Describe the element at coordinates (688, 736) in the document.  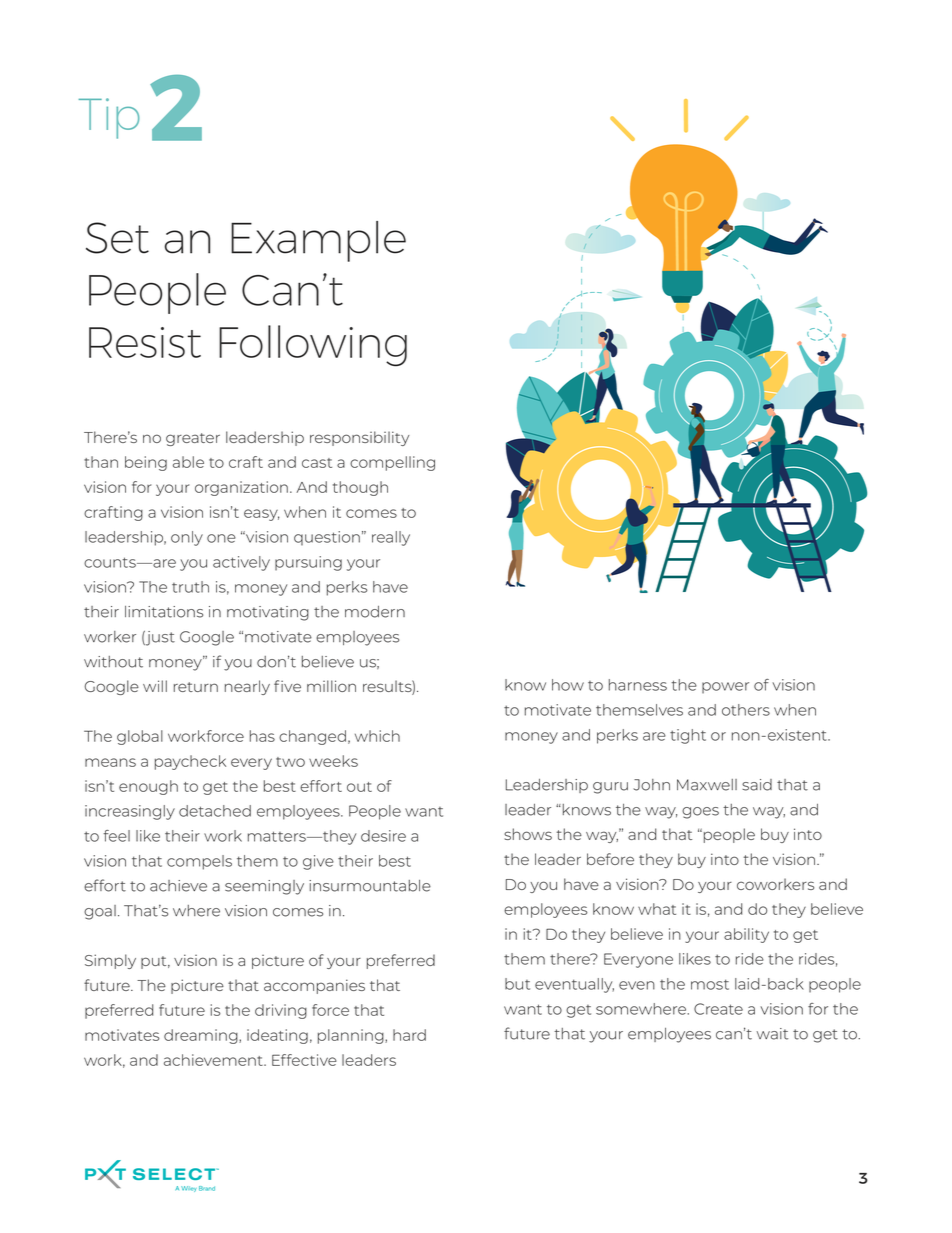
I see `tight` at that location.
